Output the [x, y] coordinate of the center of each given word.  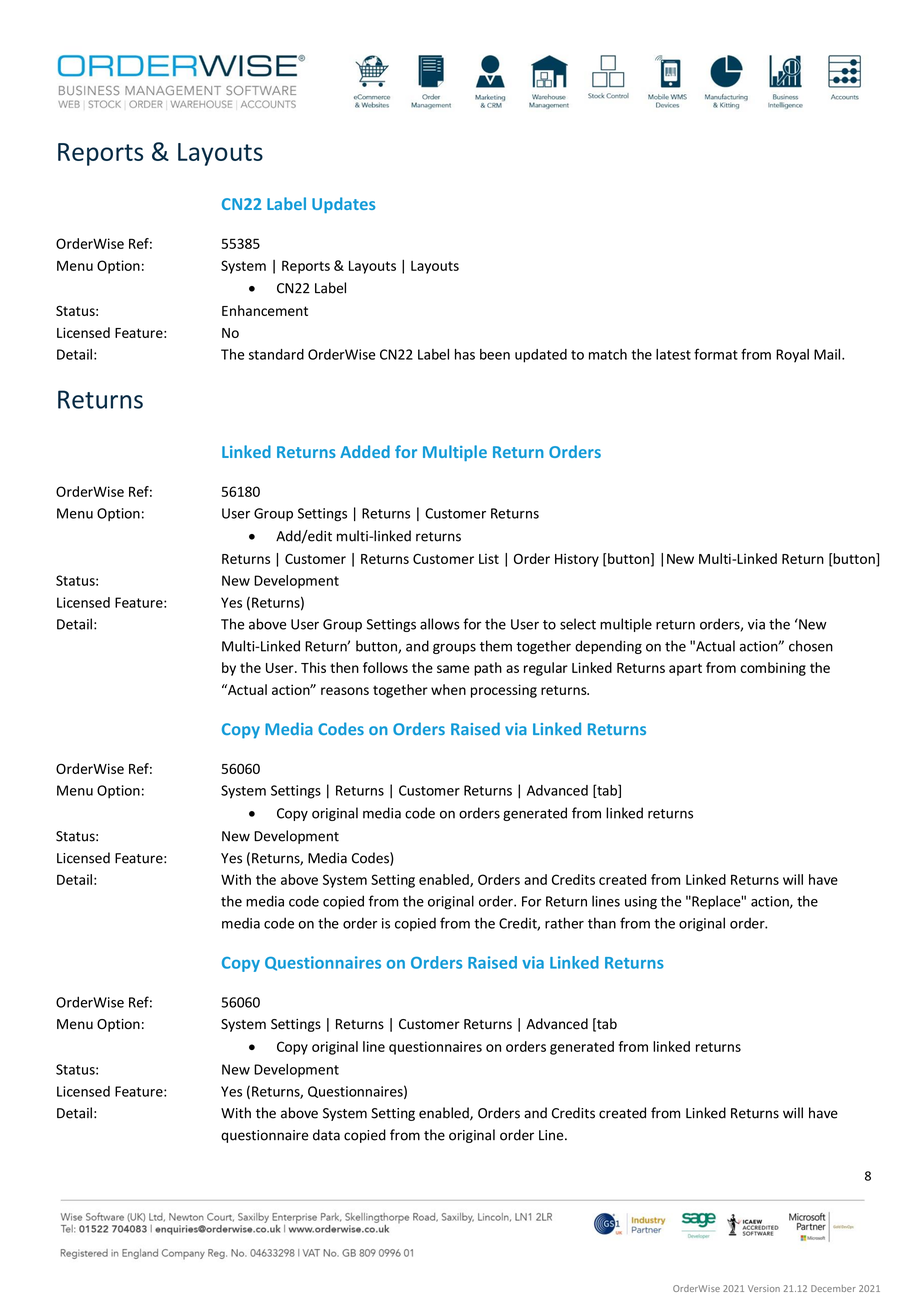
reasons [345, 691]
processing [504, 691]
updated [541, 356]
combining [773, 669]
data [326, 1135]
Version [764, 1288]
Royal [792, 356]
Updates [343, 205]
